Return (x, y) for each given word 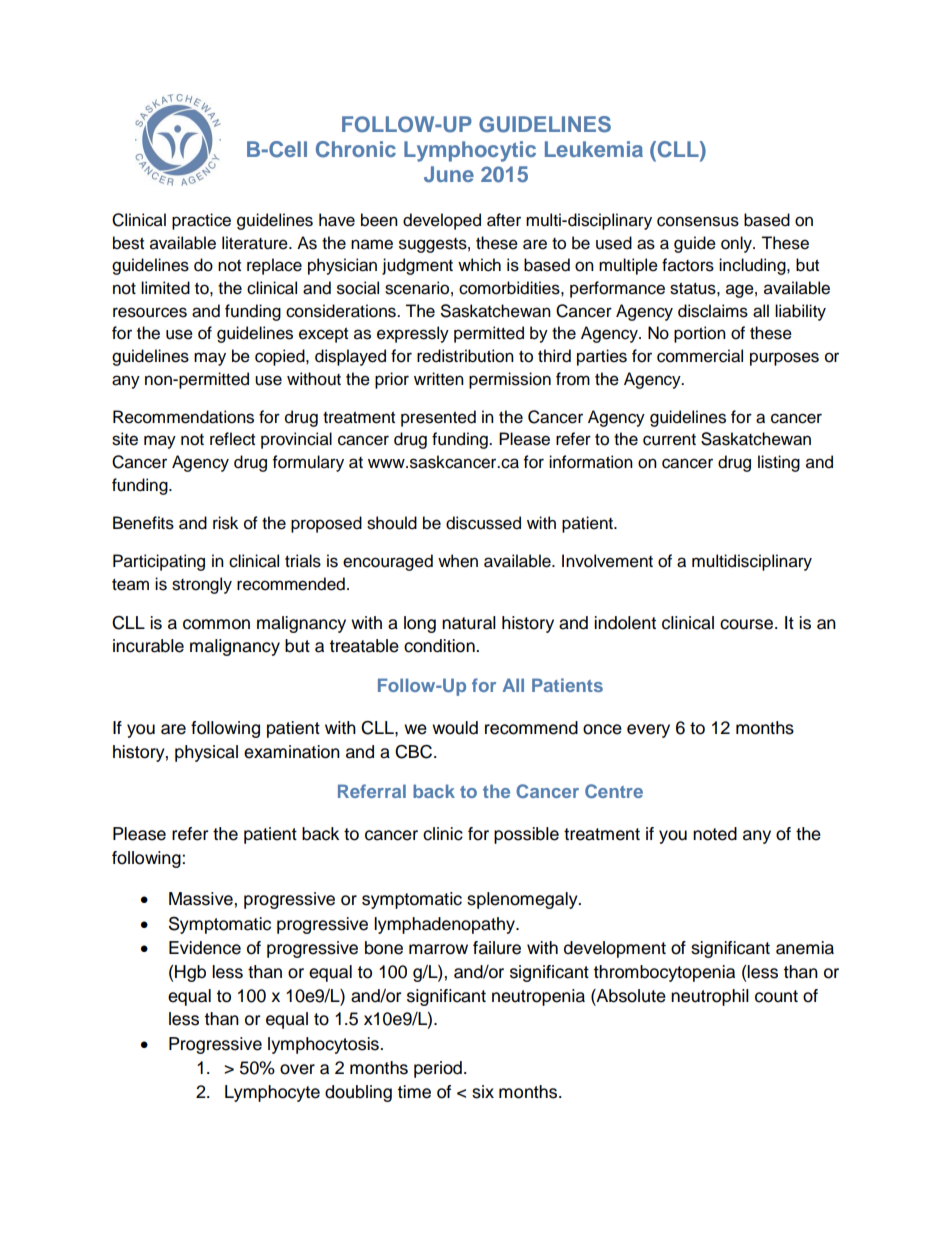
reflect (232, 439)
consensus (698, 221)
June (449, 174)
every (648, 731)
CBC (415, 751)
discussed (483, 523)
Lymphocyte (272, 1093)
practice (201, 221)
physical (206, 753)
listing (779, 463)
